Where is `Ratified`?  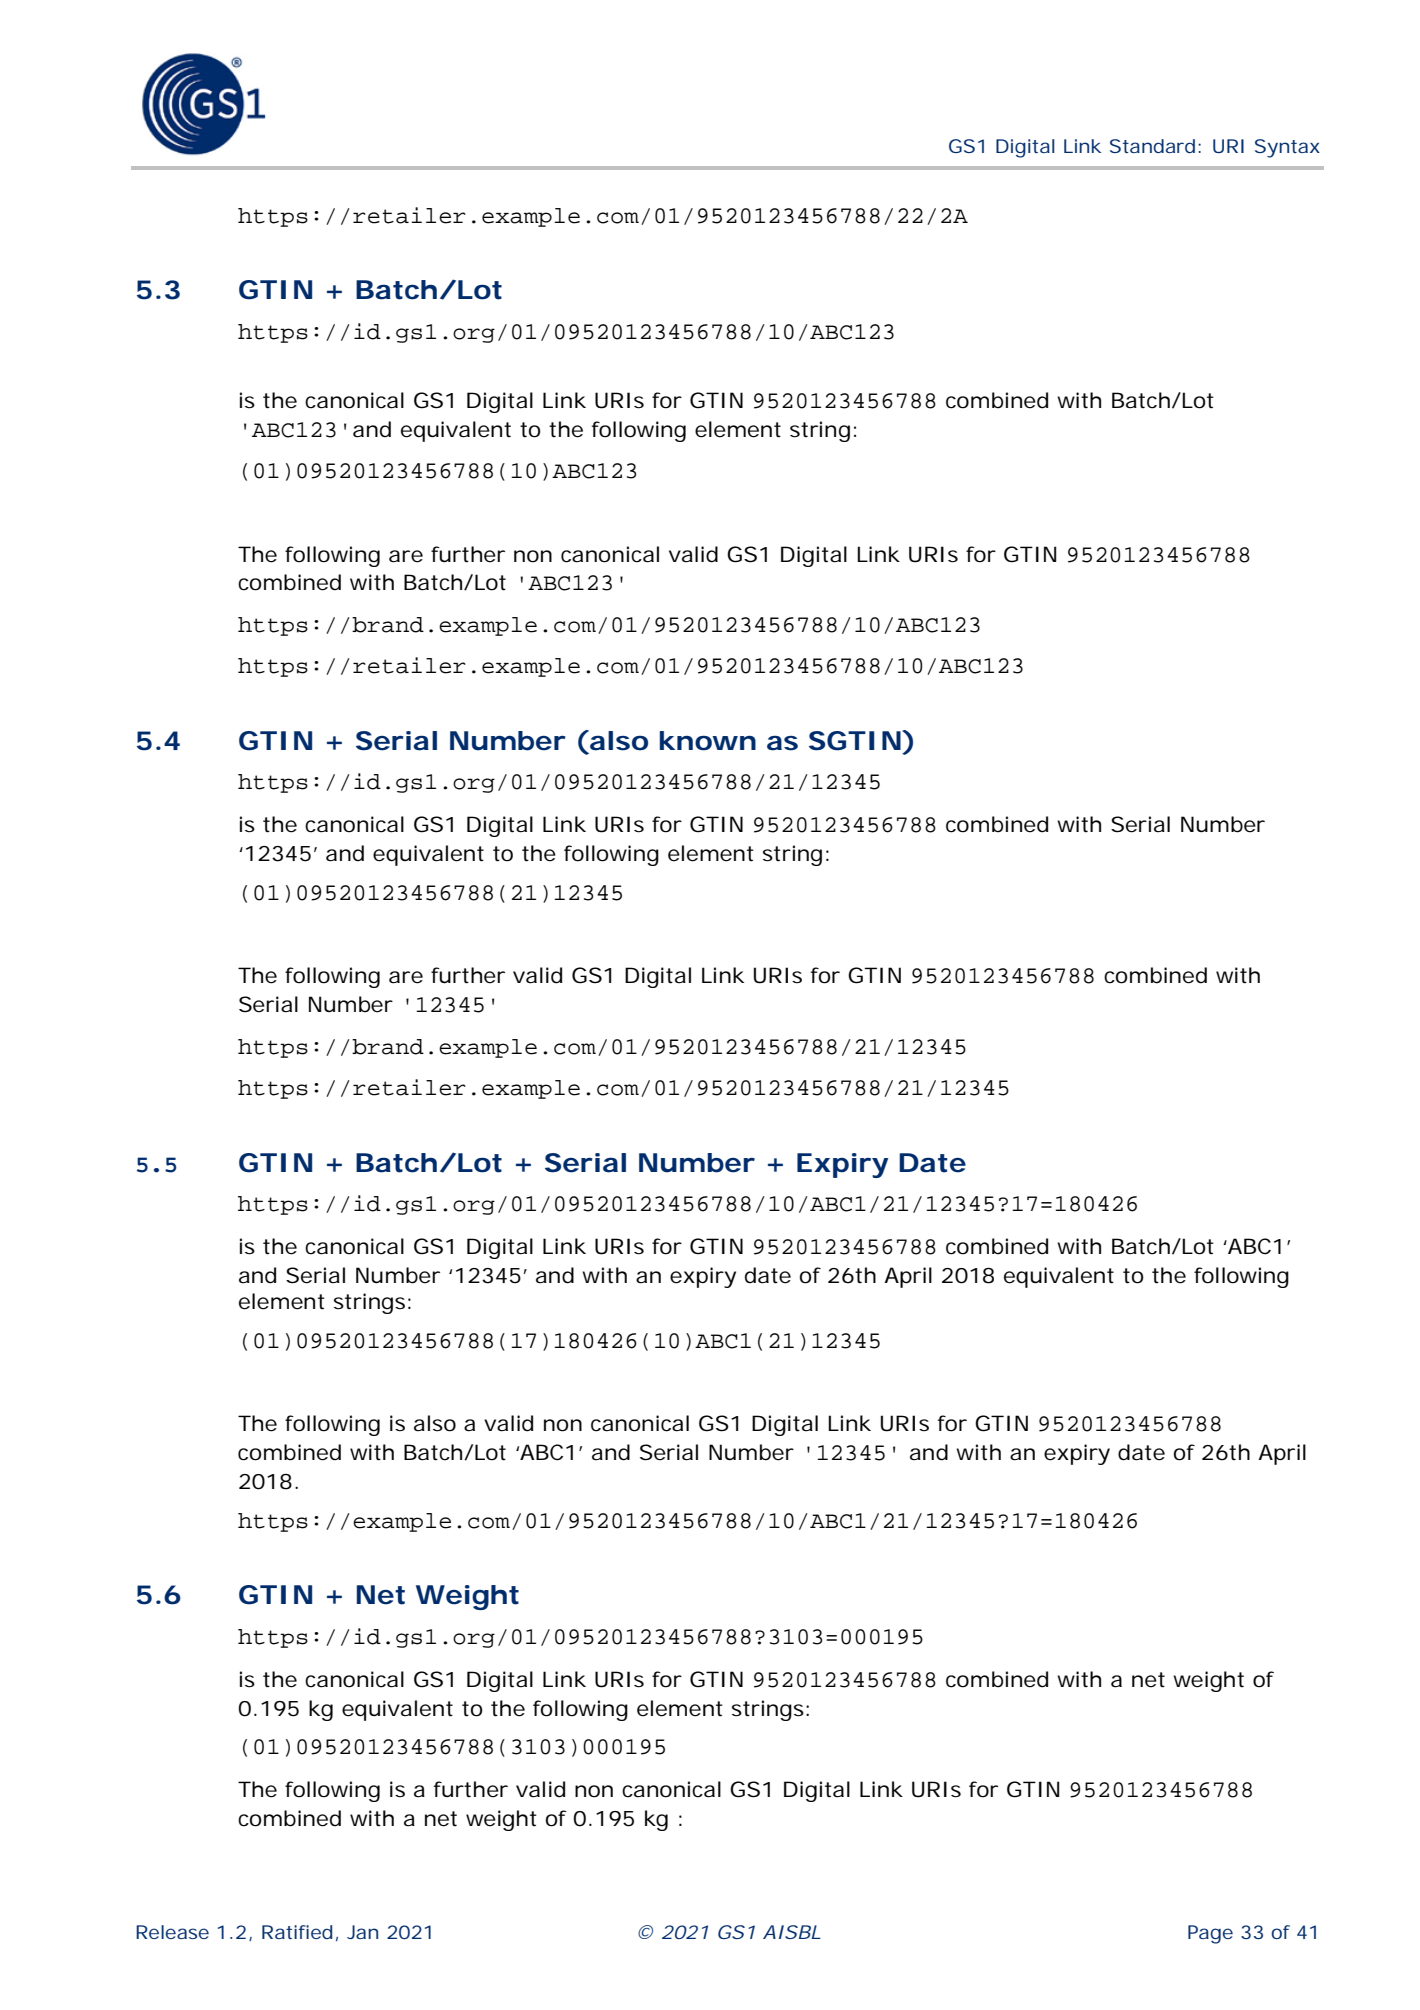
Ratified is located at coordinates (297, 1932).
